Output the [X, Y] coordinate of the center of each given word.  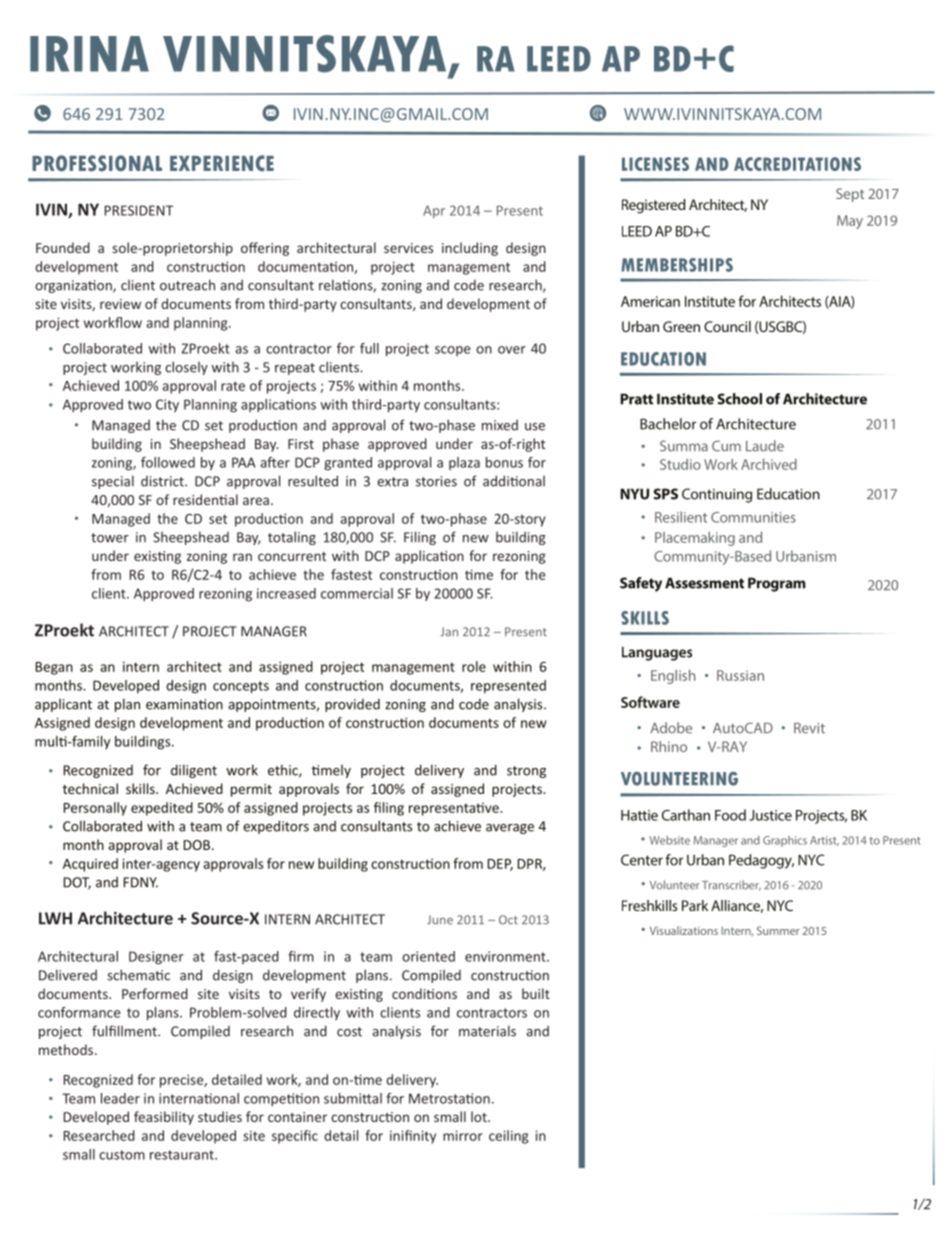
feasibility [164, 1118]
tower [110, 538]
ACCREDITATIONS [797, 164]
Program [776, 584]
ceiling [508, 1137]
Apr [434, 211]
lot [480, 1116]
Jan [449, 632]
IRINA [89, 54]
